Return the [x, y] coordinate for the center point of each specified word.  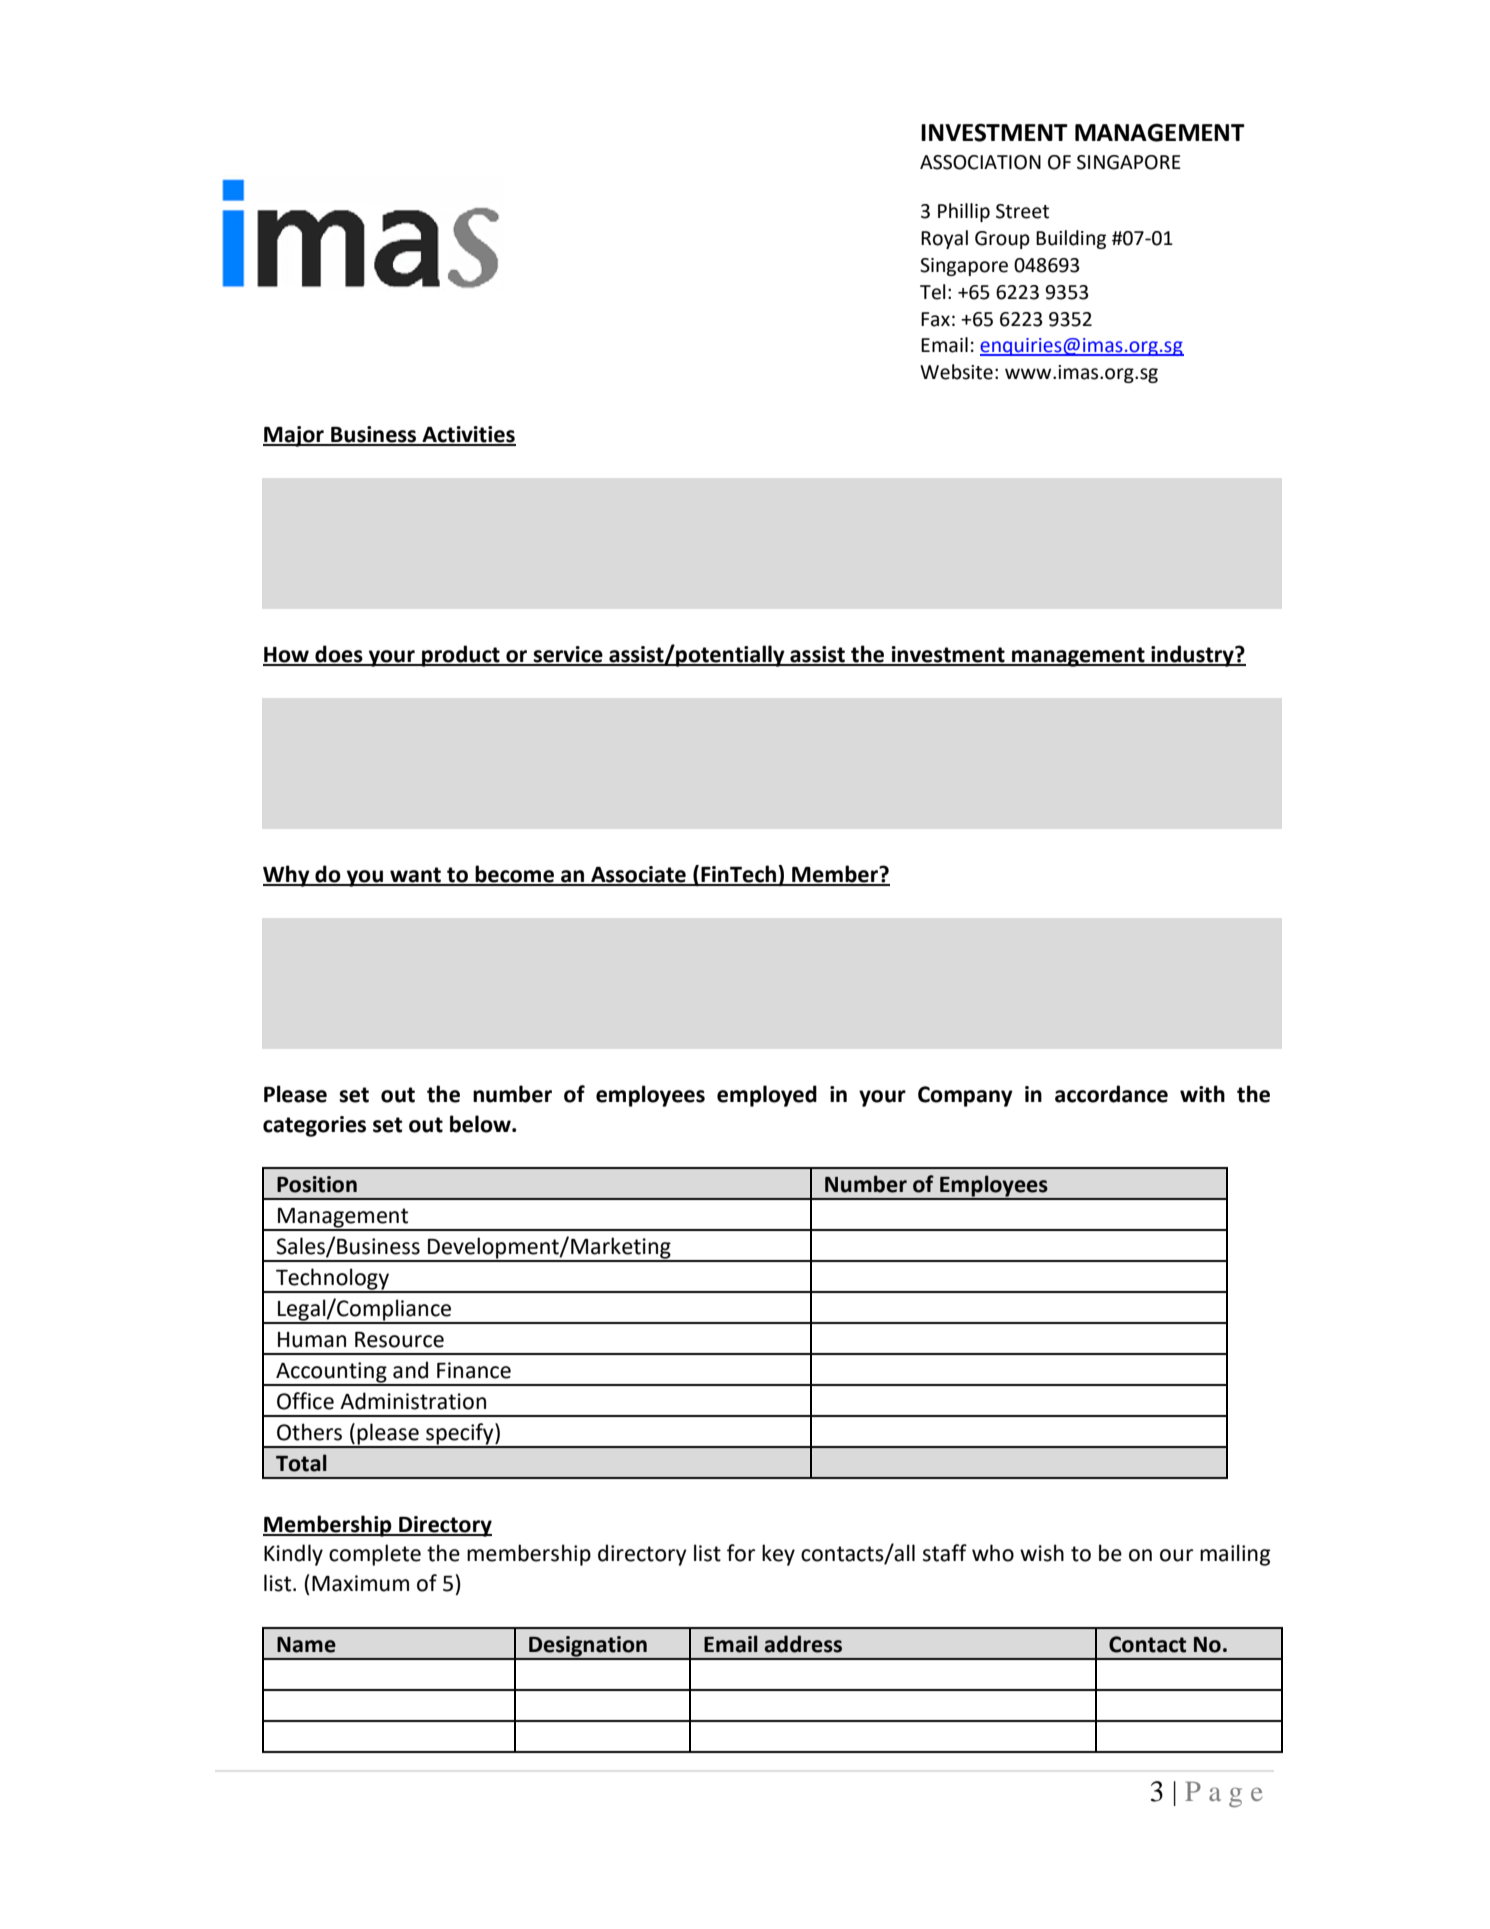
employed [767, 1096]
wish [1042, 1553]
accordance [1111, 1094]
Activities [468, 435]
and [410, 1370]
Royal [944, 239]
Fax [935, 319]
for [741, 1553]
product [461, 656]
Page [1224, 1794]
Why [287, 876]
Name [306, 1645]
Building [1071, 239]
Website [956, 372]
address [803, 1644]
